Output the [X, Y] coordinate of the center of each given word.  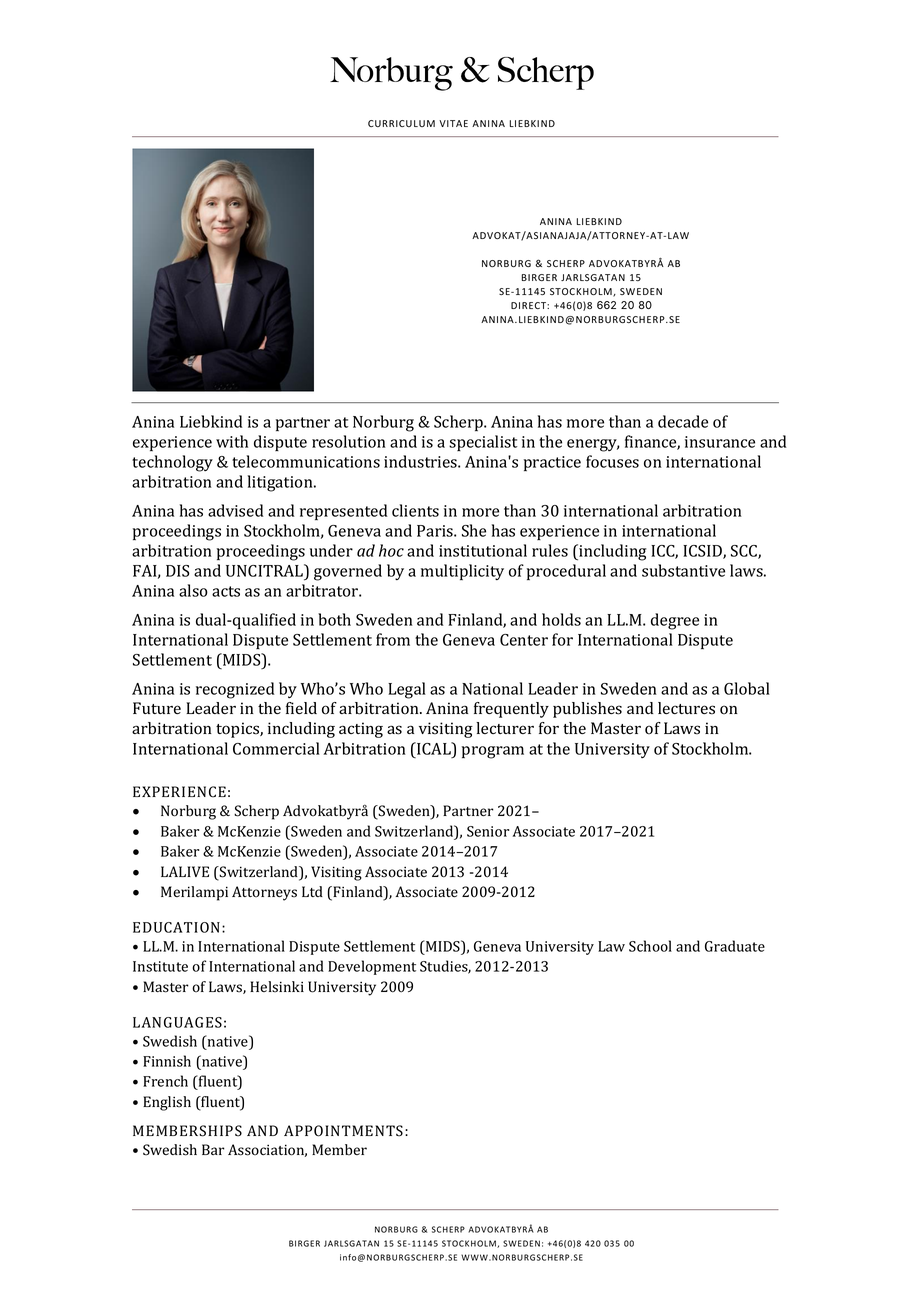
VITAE [453, 123]
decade [683, 421]
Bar [213, 1149]
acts [226, 591]
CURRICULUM [401, 123]
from [393, 639]
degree [675, 621]
